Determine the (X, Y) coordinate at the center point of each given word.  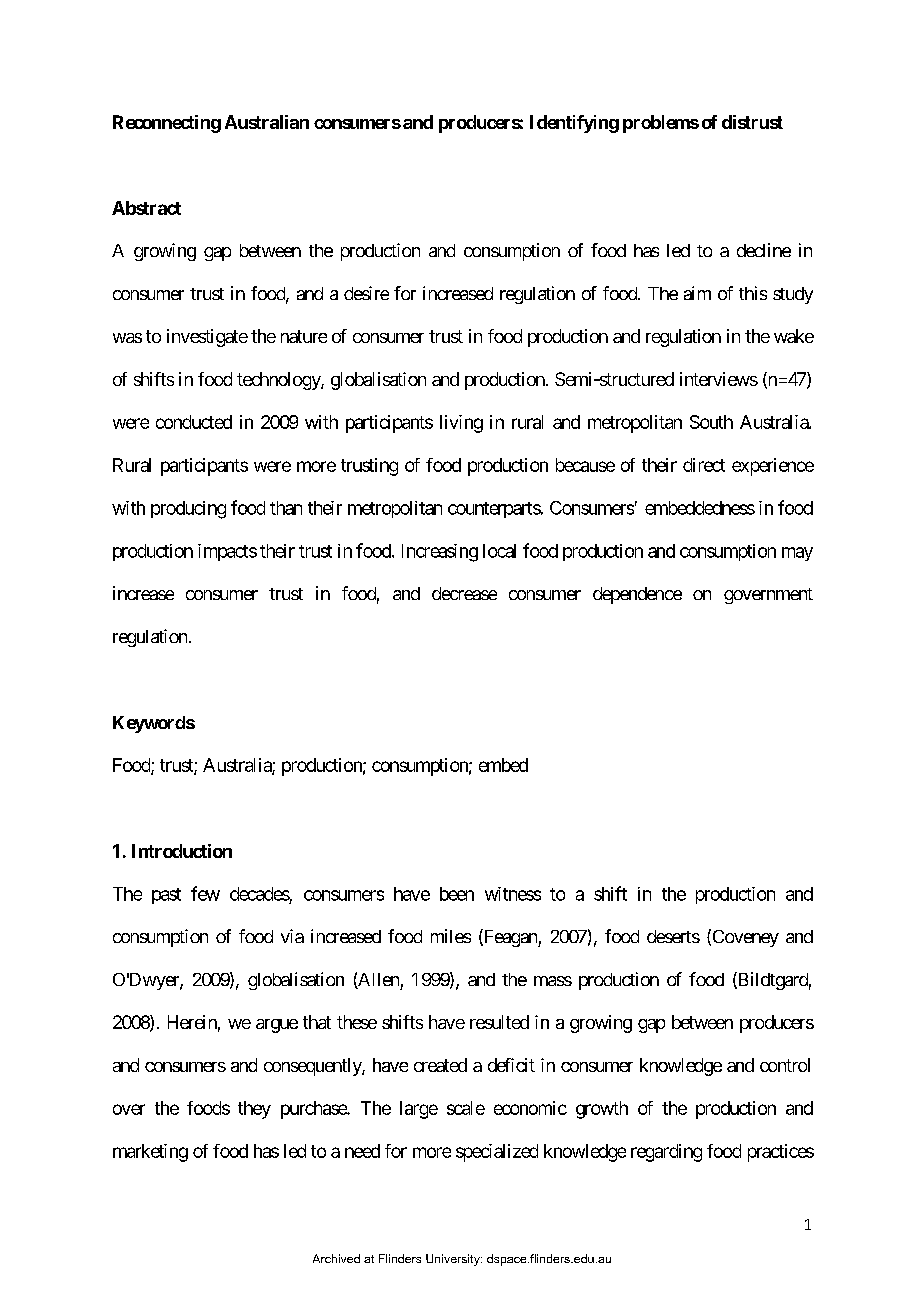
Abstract (146, 208)
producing (188, 510)
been (457, 894)
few (205, 893)
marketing (150, 1153)
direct (704, 465)
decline (764, 250)
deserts (673, 936)
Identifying (574, 124)
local (499, 551)
